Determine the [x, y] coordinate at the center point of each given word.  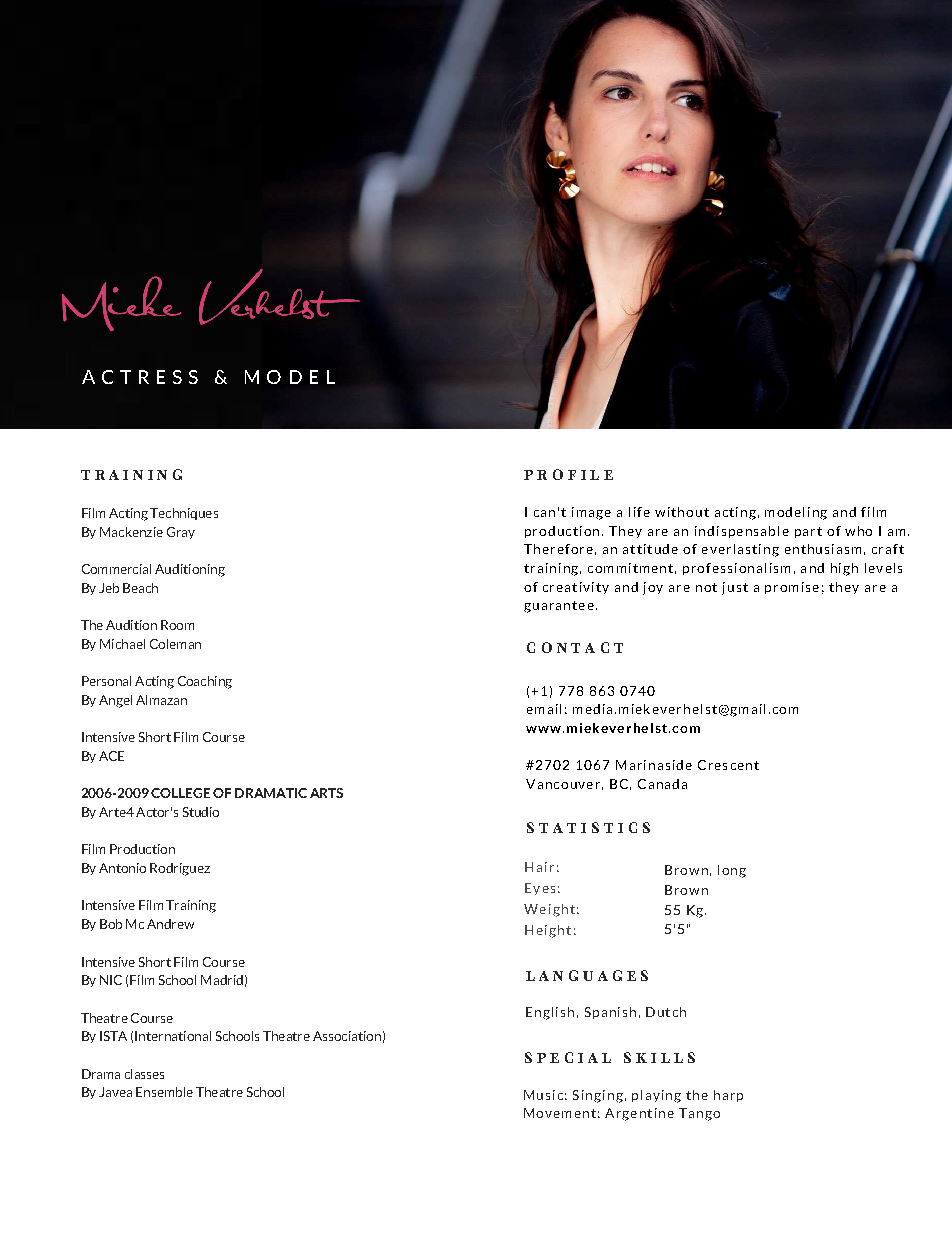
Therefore [558, 549]
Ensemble [164, 1092]
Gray [181, 533]
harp [728, 1096]
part [808, 532]
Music [543, 1095]
